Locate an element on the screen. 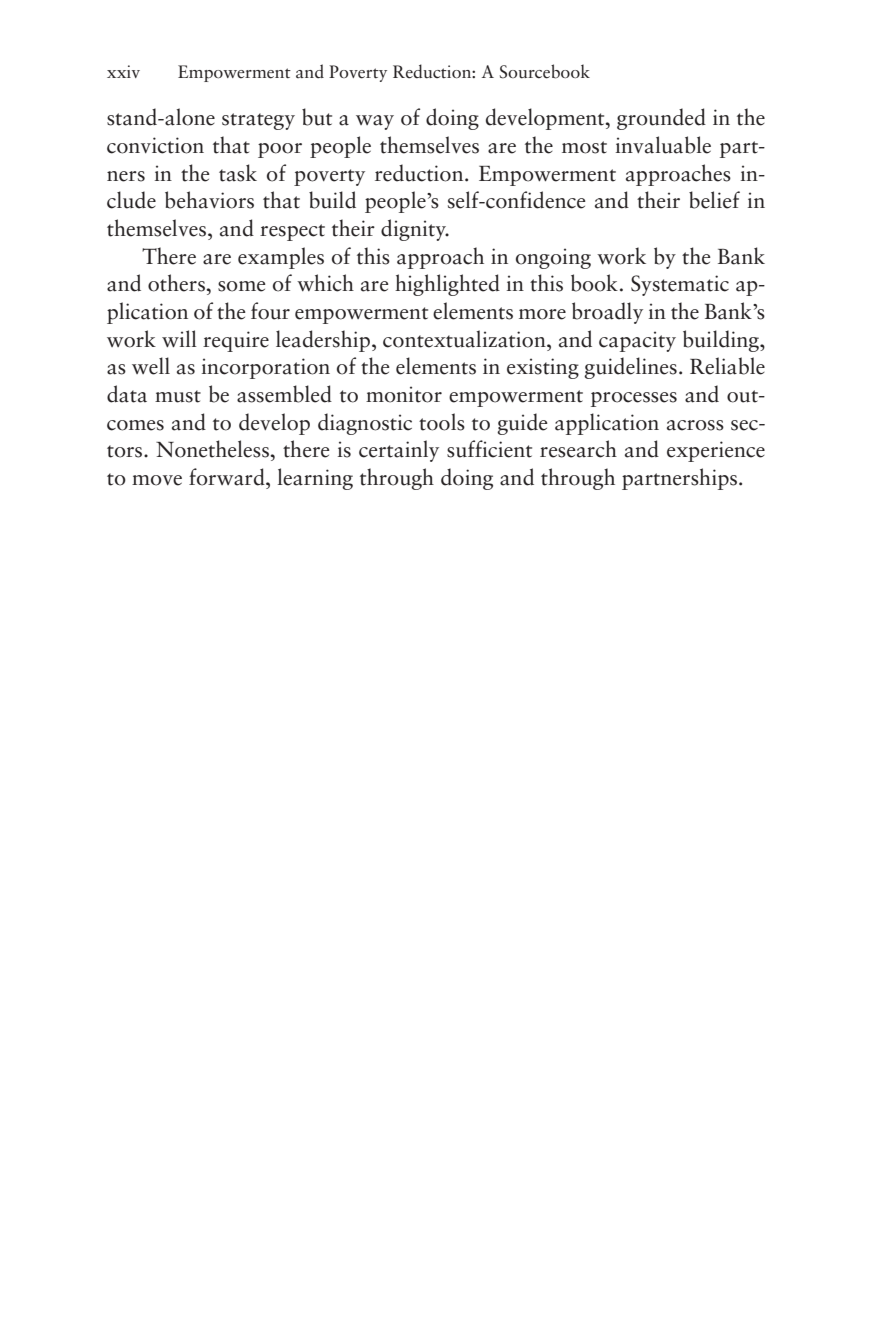 The height and width of the screenshot is (1317, 872). way is located at coordinates (375, 122).
